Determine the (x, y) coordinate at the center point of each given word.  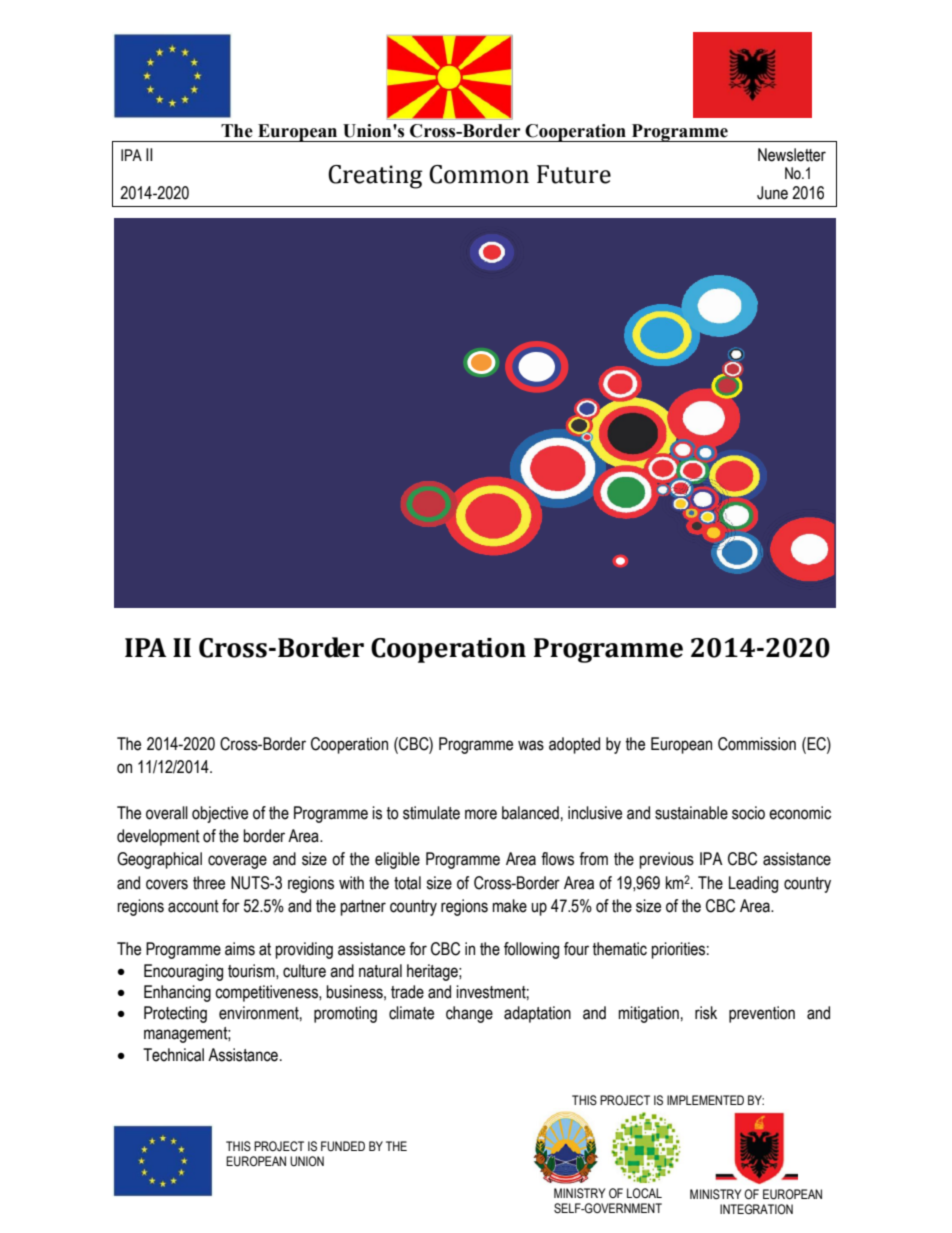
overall (167, 813)
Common (479, 174)
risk (706, 1013)
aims (240, 949)
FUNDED (343, 1146)
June (772, 193)
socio (748, 813)
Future (574, 174)
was (531, 745)
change (469, 1014)
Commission (757, 744)
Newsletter (792, 155)
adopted (574, 745)
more (481, 814)
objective (220, 814)
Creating (375, 177)
